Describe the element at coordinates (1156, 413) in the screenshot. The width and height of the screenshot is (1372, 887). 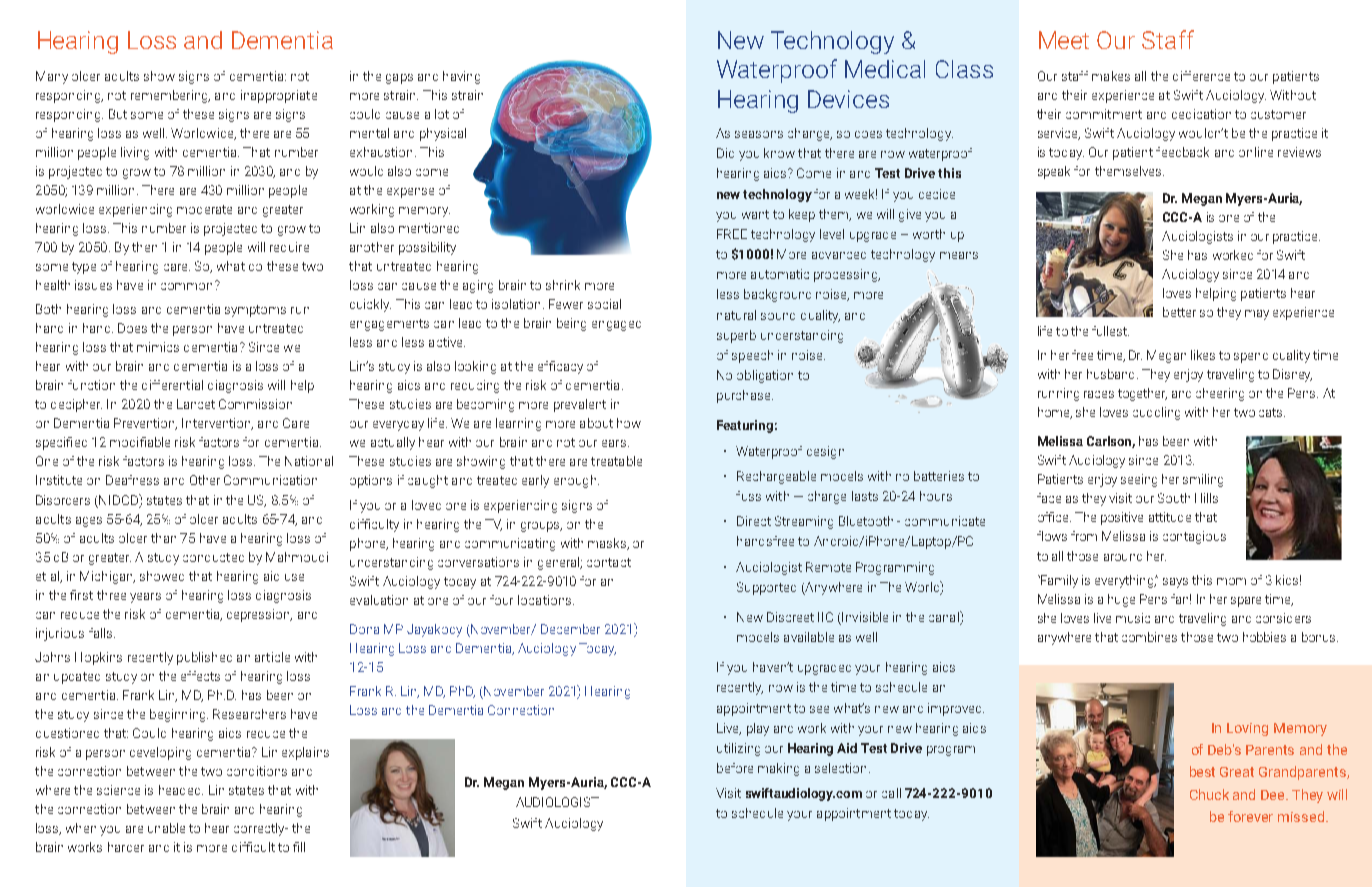
I see `cuddling` at that location.
